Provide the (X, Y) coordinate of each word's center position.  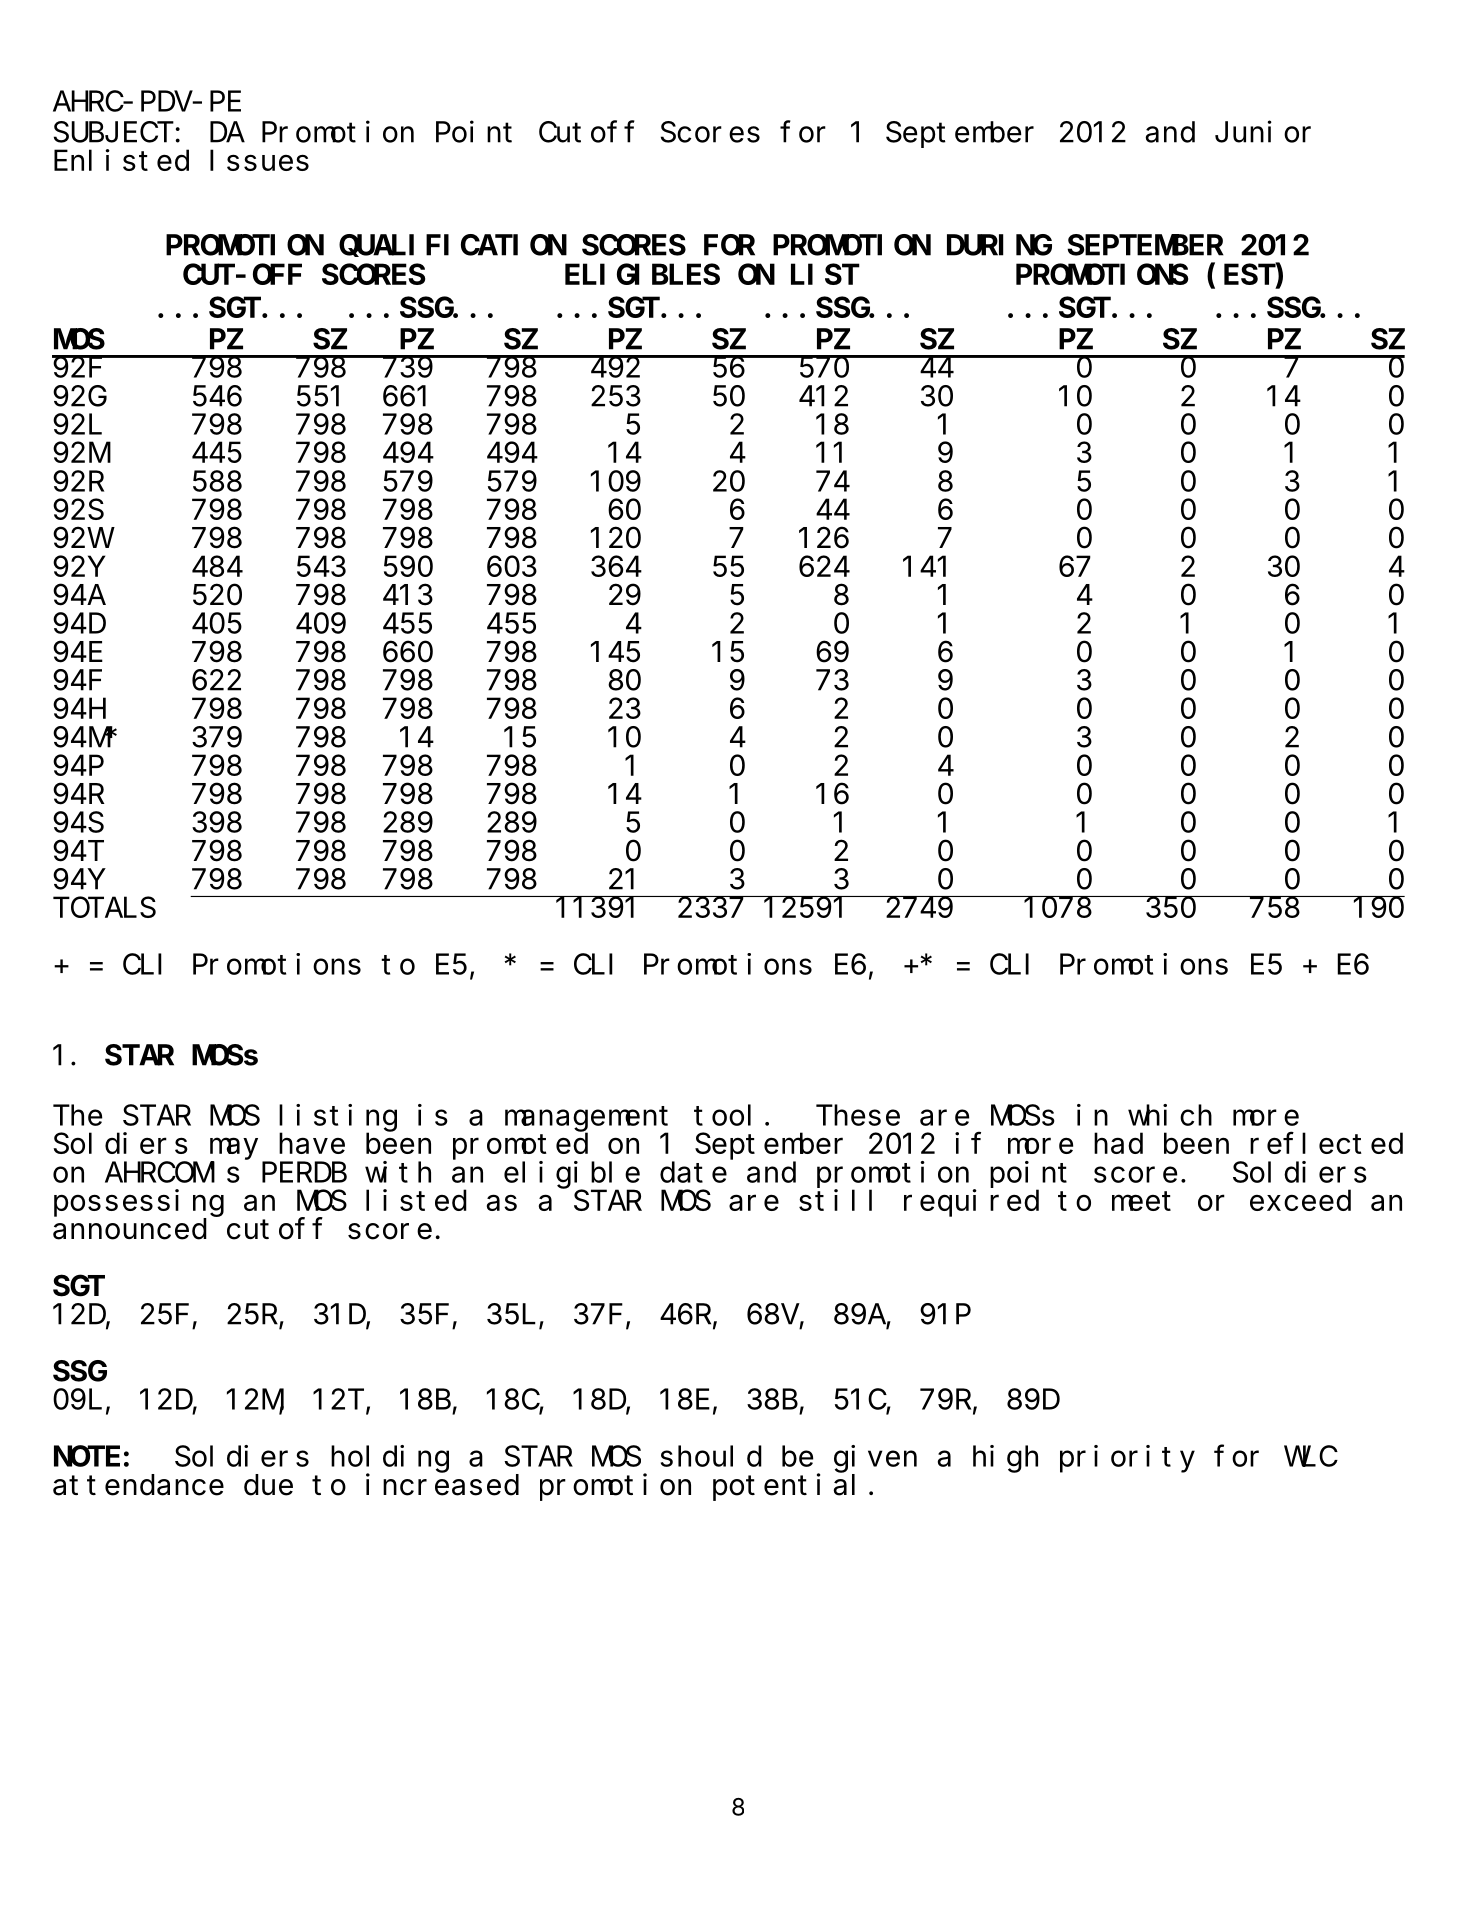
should (711, 1456)
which (1170, 1115)
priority (1127, 1459)
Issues (259, 161)
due (268, 1485)
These (858, 1115)
